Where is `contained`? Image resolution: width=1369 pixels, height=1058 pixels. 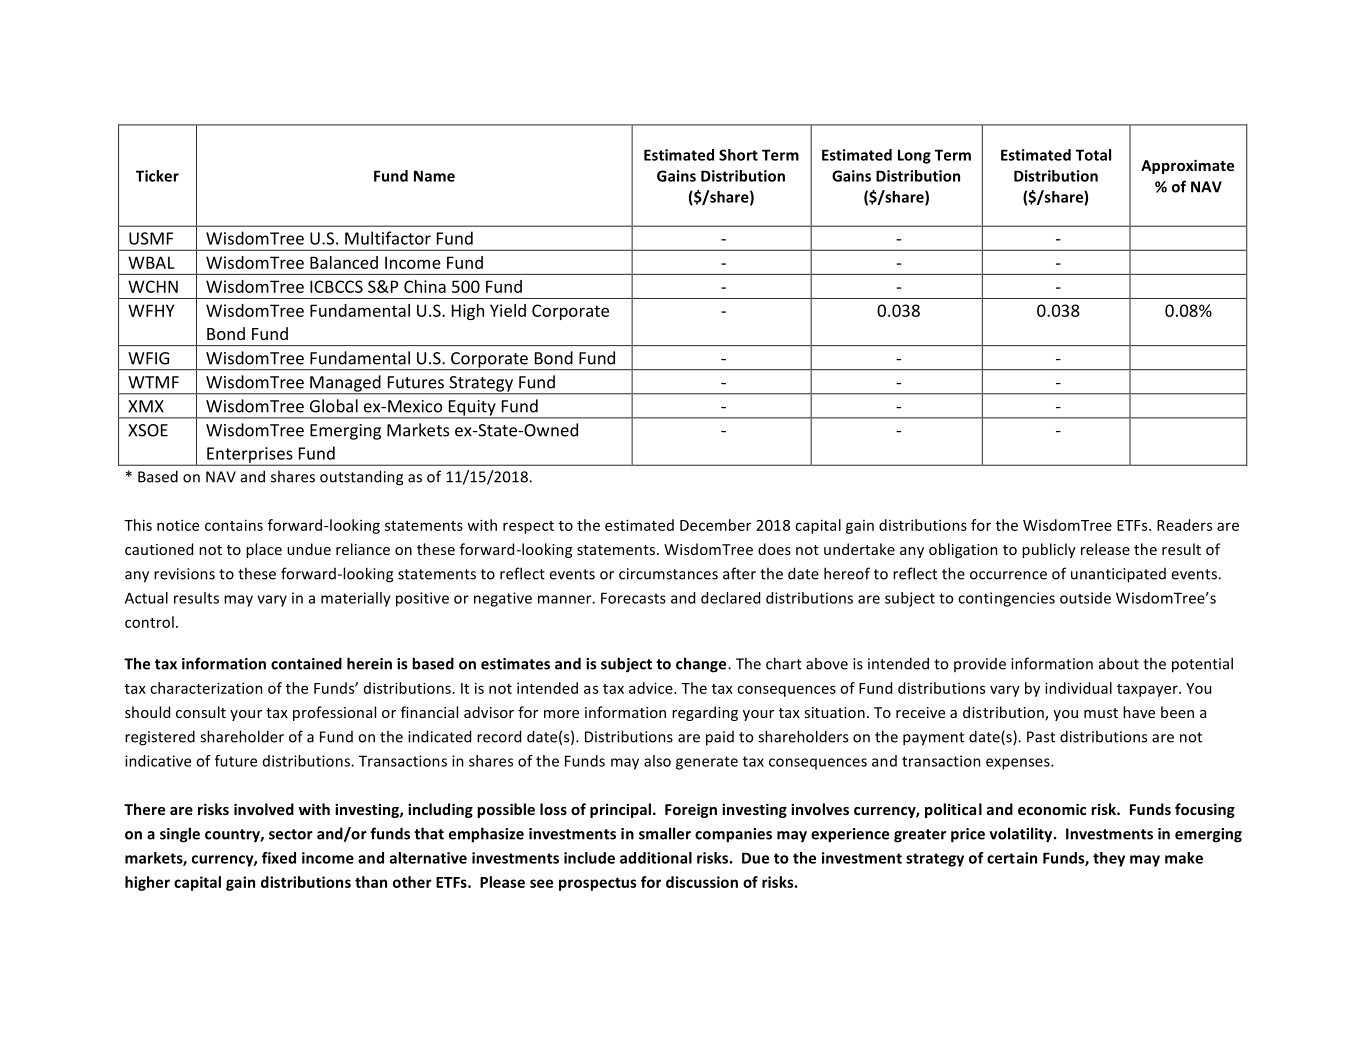 contained is located at coordinates (306, 663).
